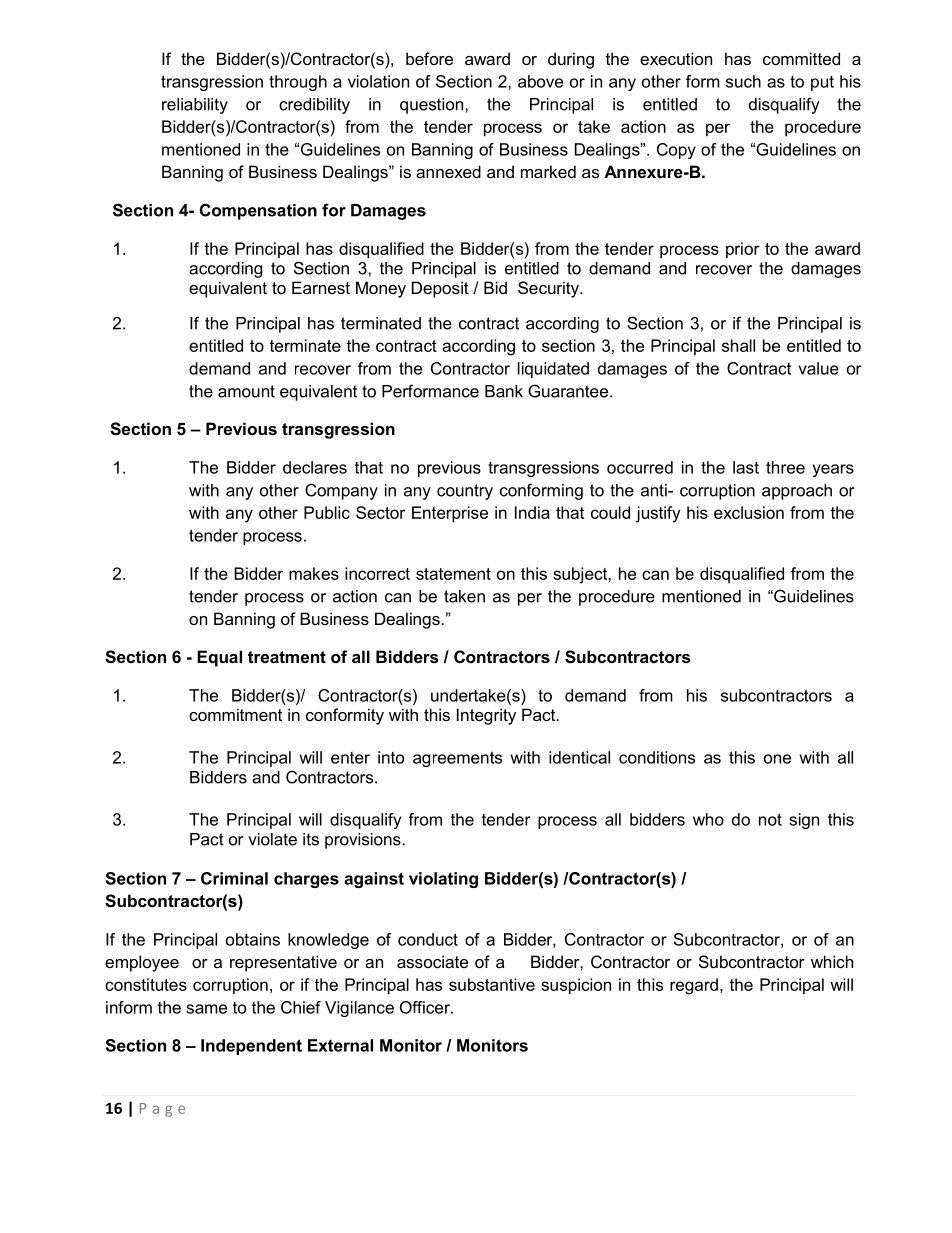 This image has height=1233, width=952. I want to click on such, so click(743, 81).
